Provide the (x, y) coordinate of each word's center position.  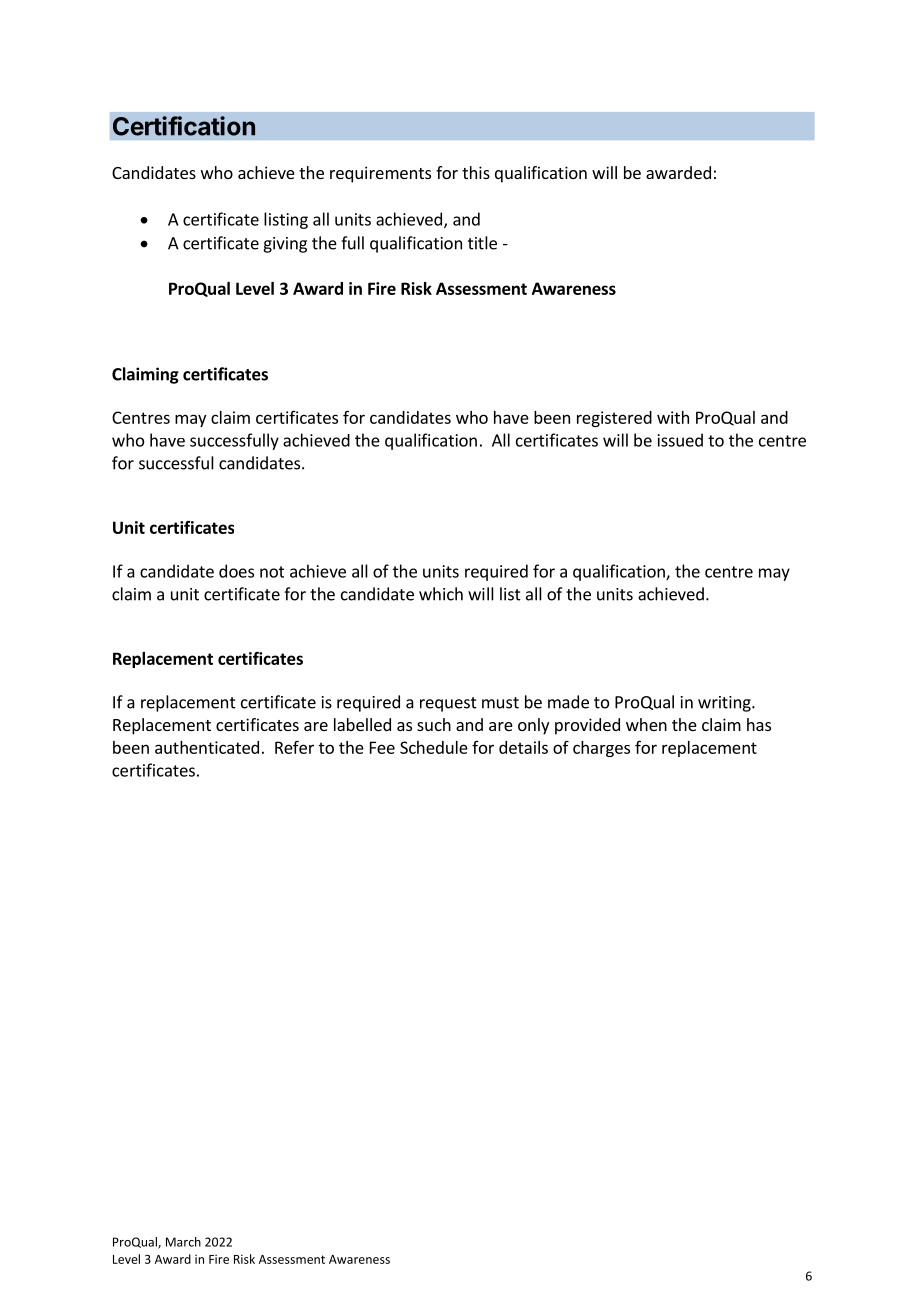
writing (725, 704)
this (476, 172)
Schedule (434, 747)
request (448, 704)
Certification (184, 126)
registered (614, 419)
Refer (294, 747)
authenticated (207, 747)
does (236, 571)
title (482, 243)
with (673, 417)
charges (601, 749)
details (523, 747)
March (183, 1242)
